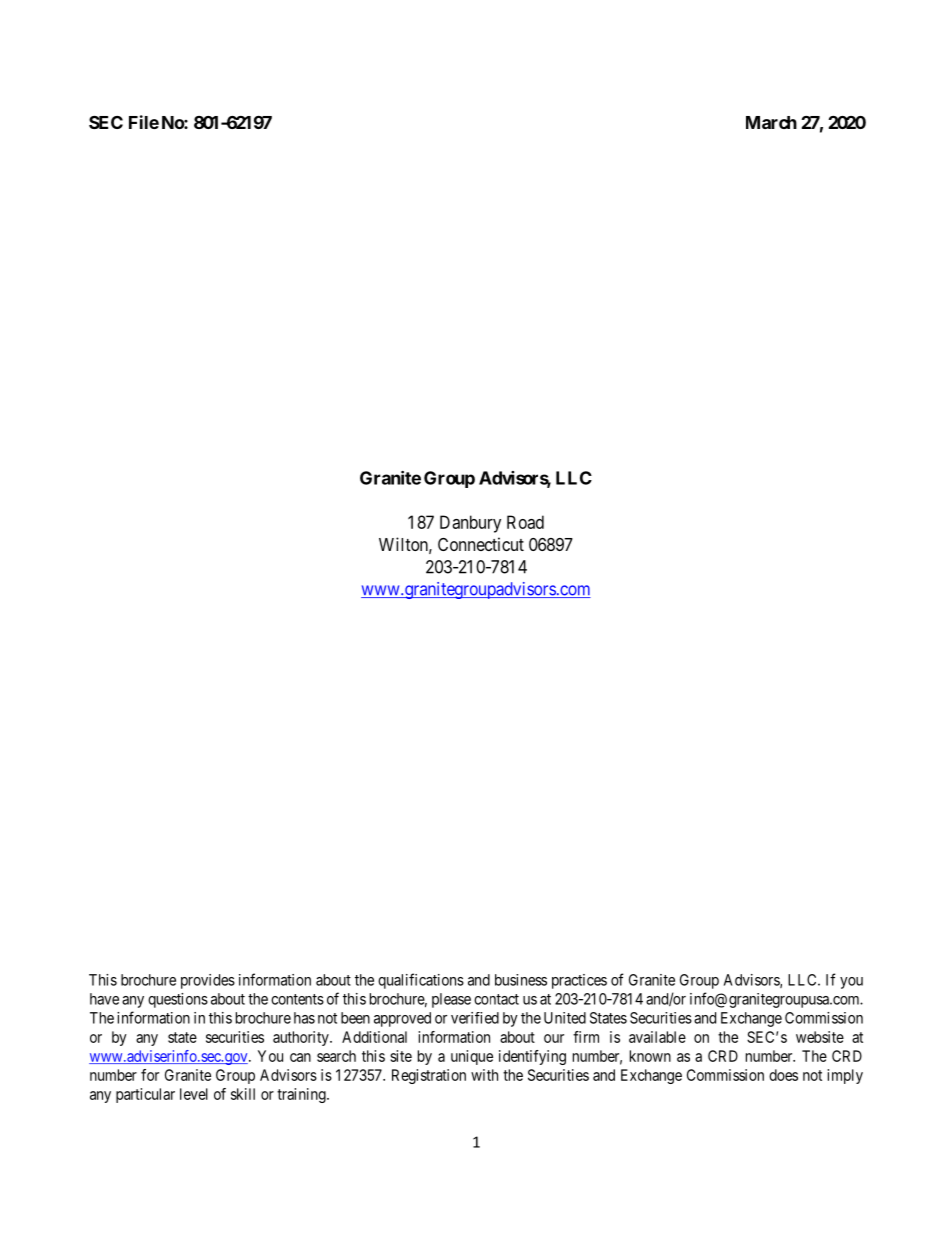 This image has width=952, height=1233. What do you see at coordinates (579, 981) in the image?
I see `practices` at bounding box center [579, 981].
